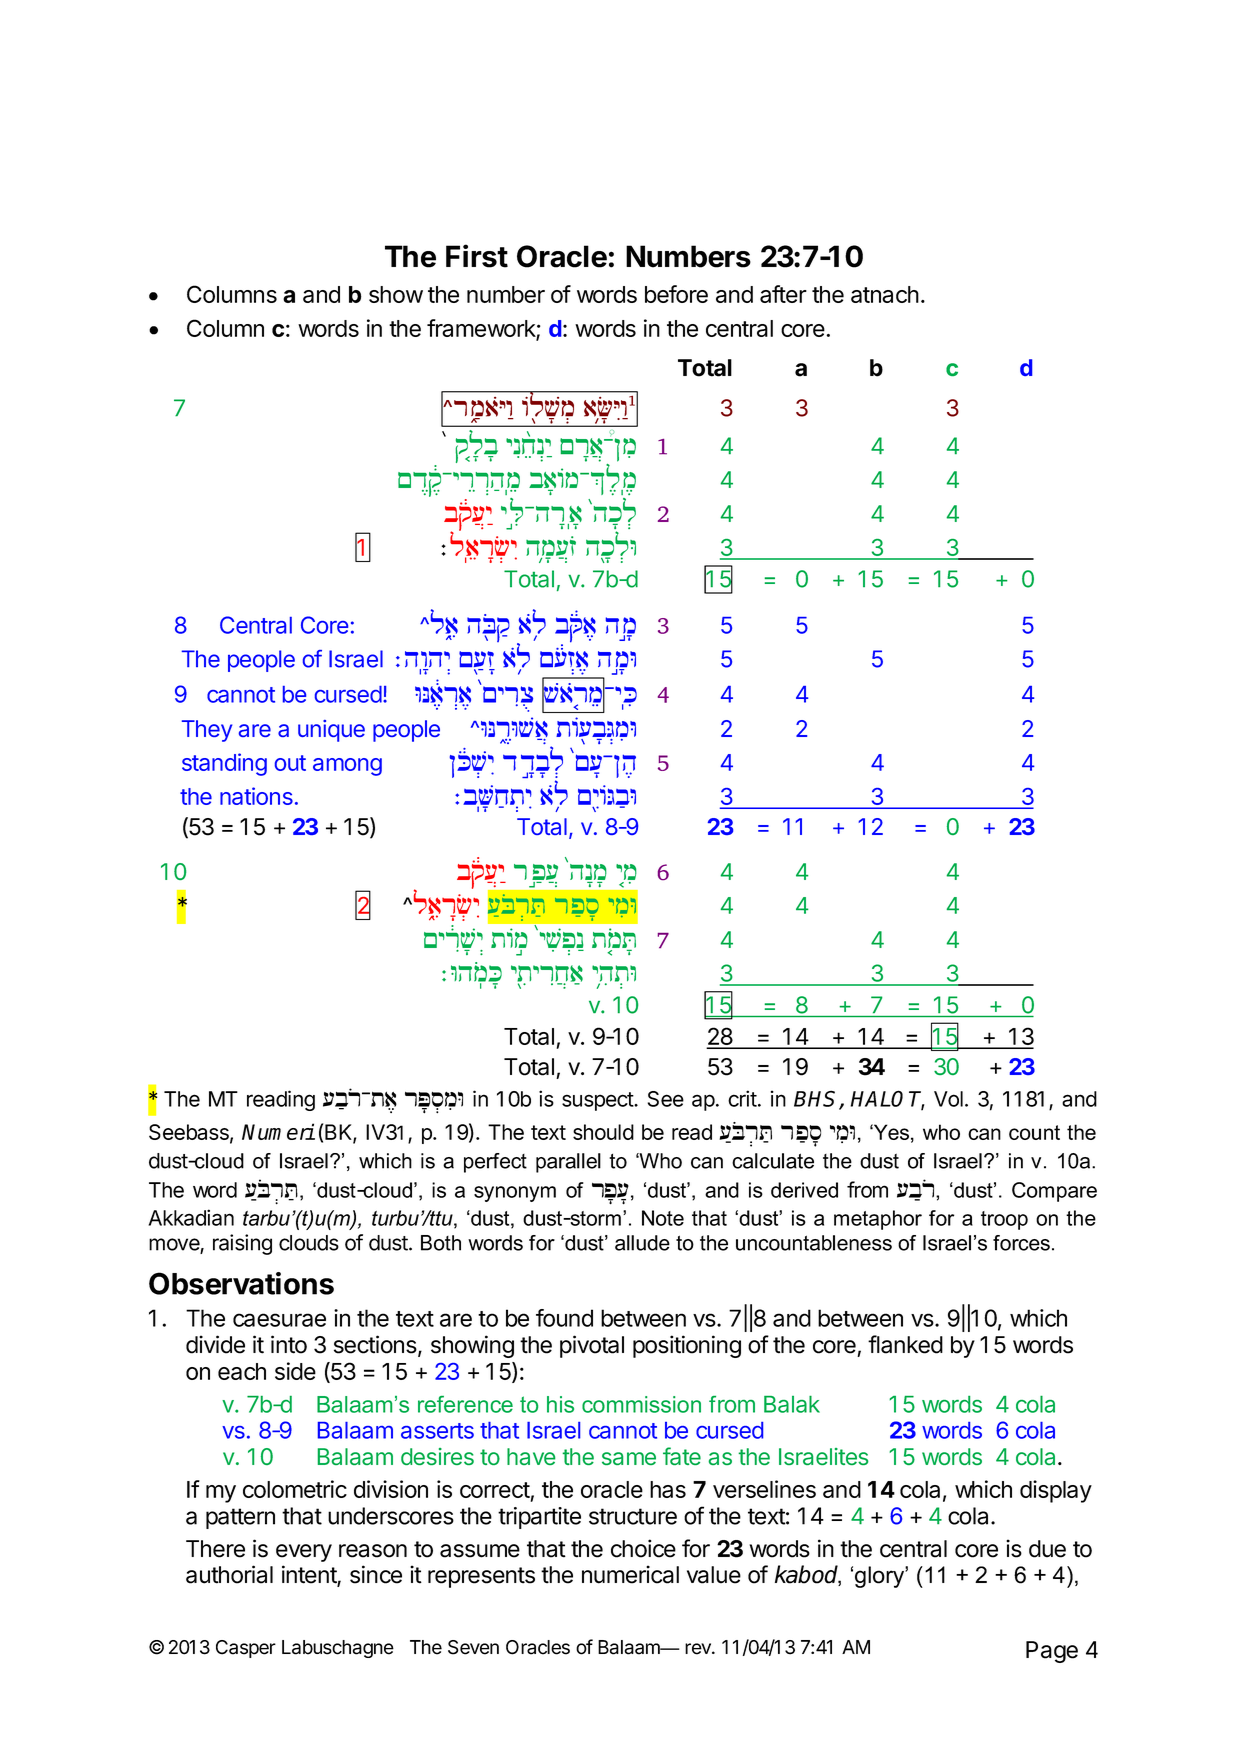 The height and width of the image is (1761, 1245). What do you see at coordinates (246, 1649) in the image?
I see `Casper` at bounding box center [246, 1649].
